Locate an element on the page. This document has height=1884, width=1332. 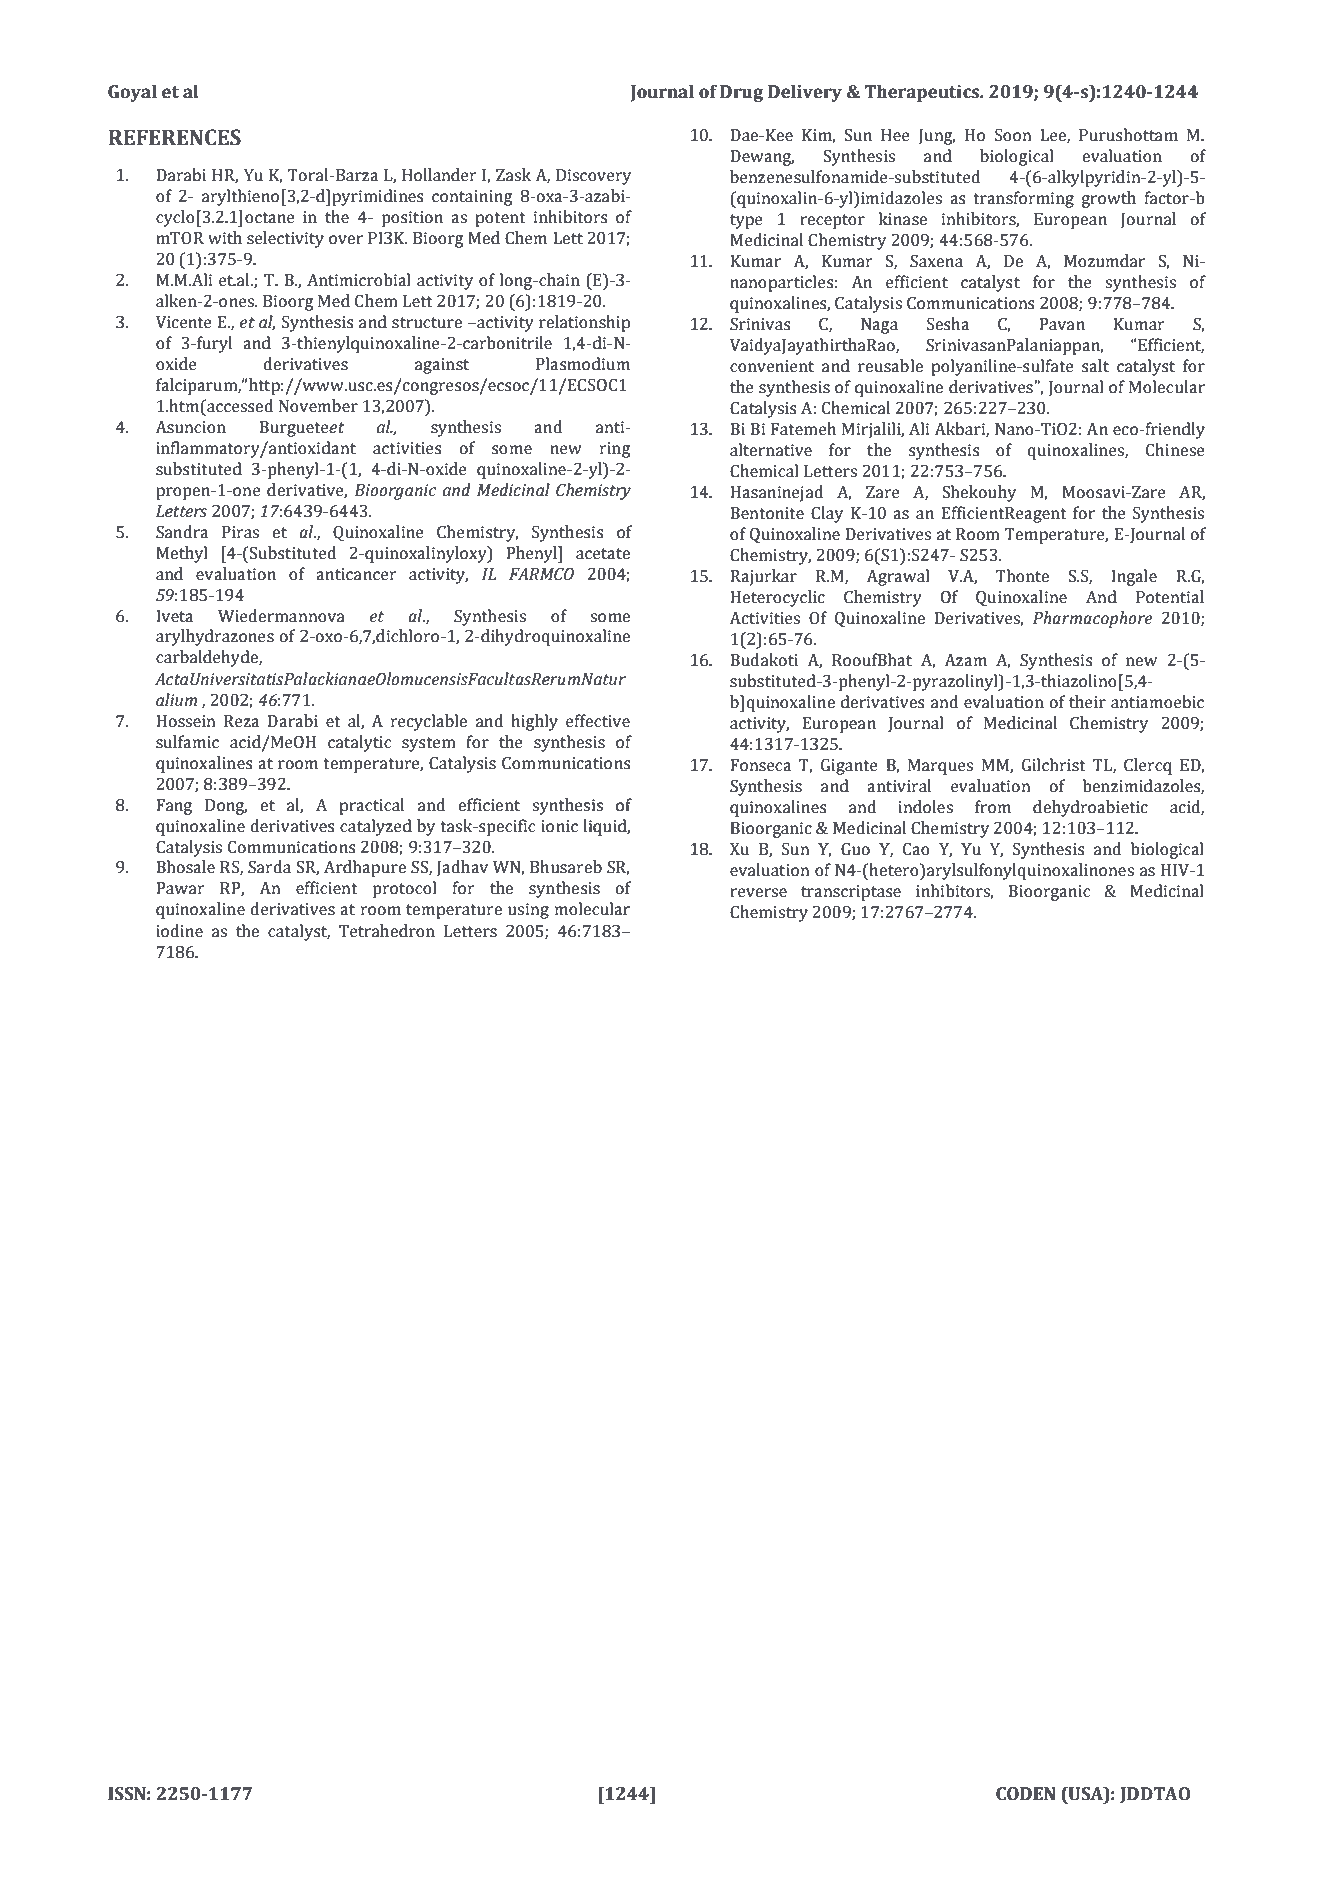
REFERENCES is located at coordinates (174, 137).
